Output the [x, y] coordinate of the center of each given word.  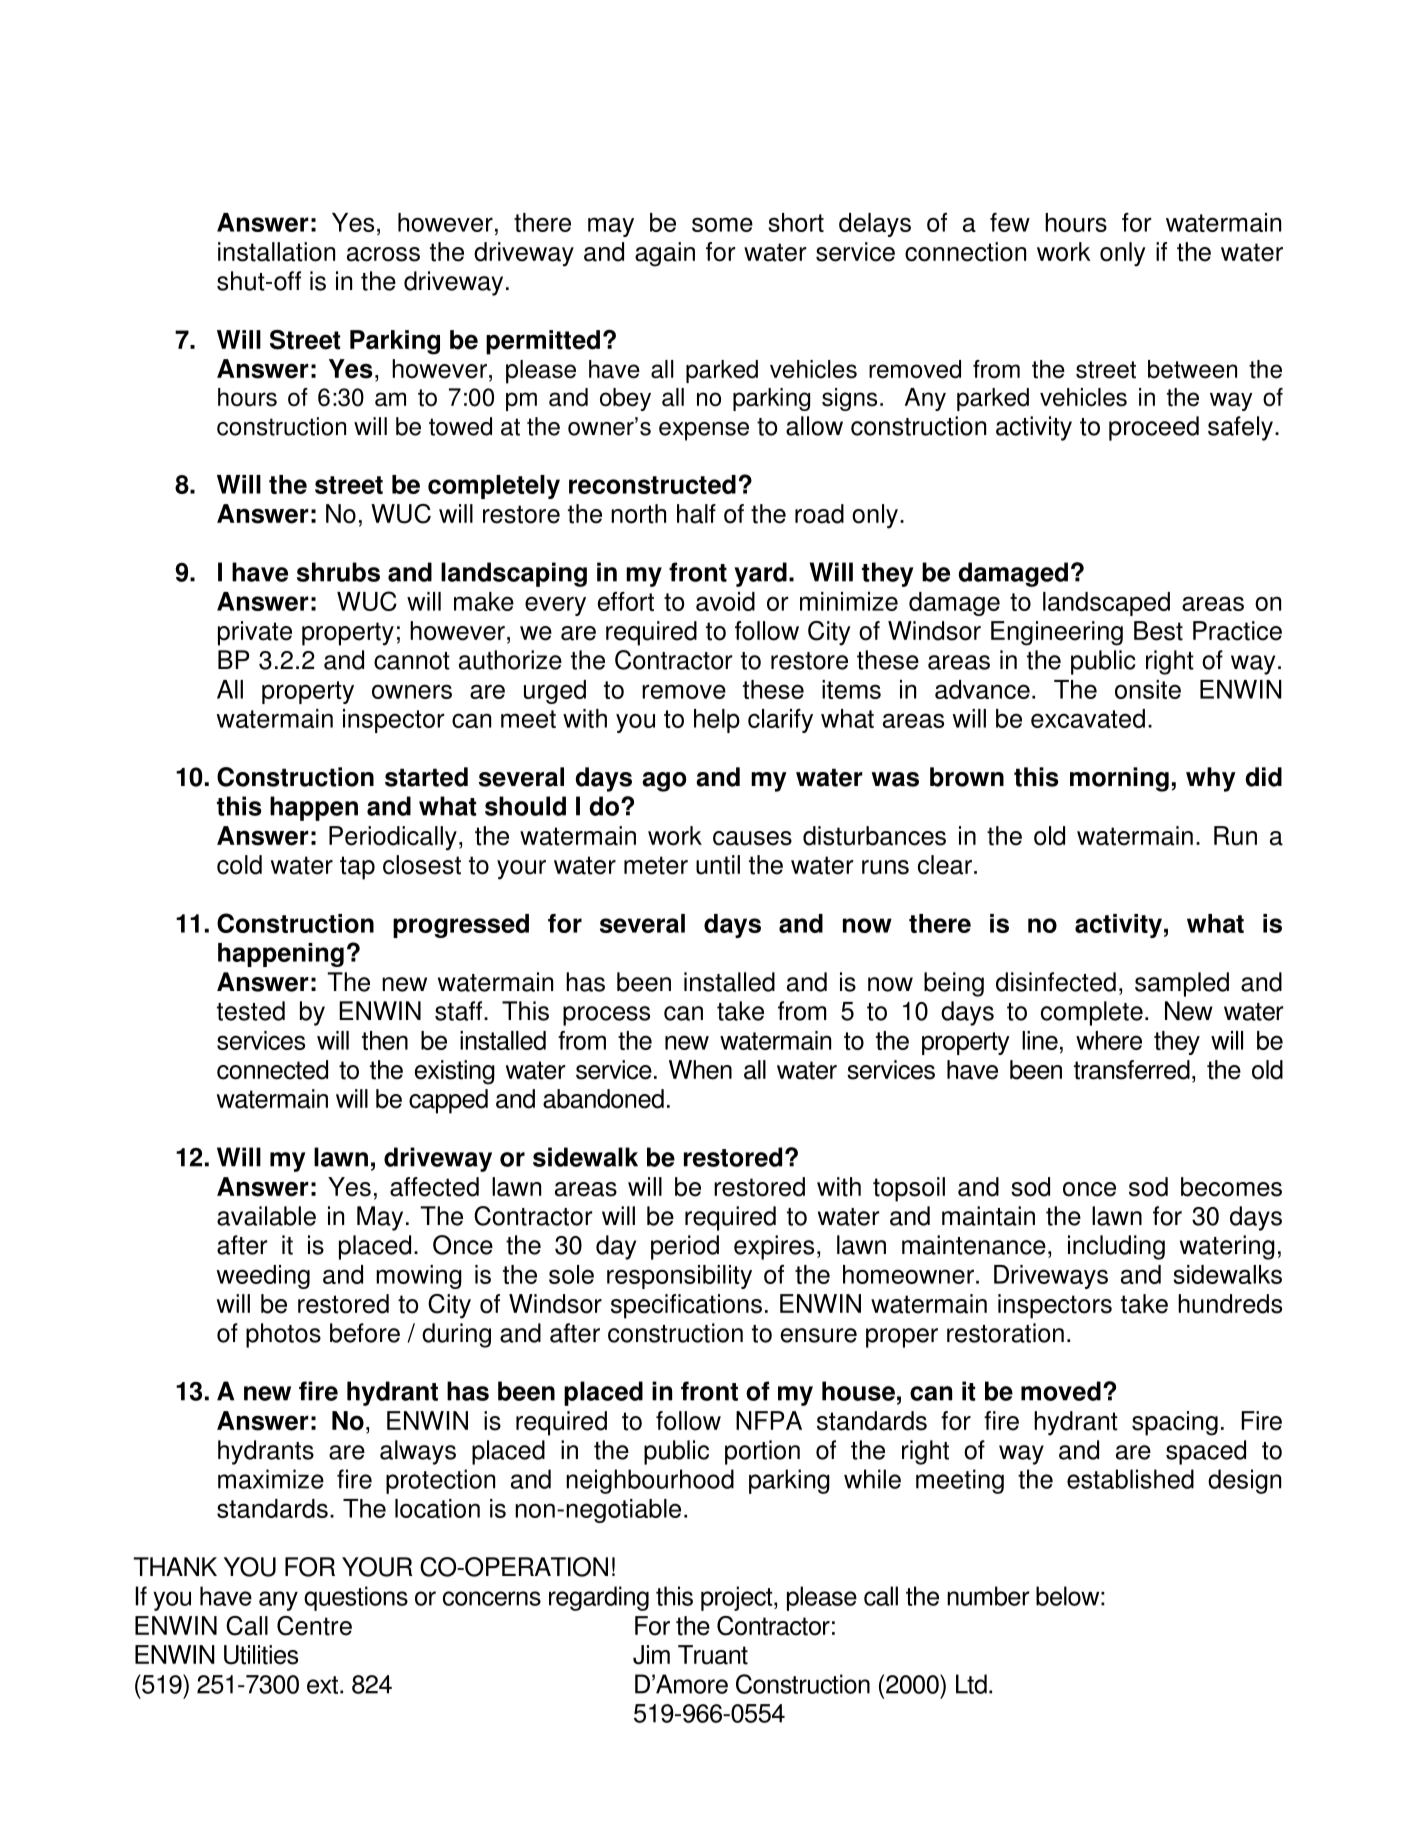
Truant [713, 1655]
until [718, 865]
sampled [1182, 984]
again [665, 254]
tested [251, 1011]
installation [276, 252]
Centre [314, 1626]
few [1010, 222]
